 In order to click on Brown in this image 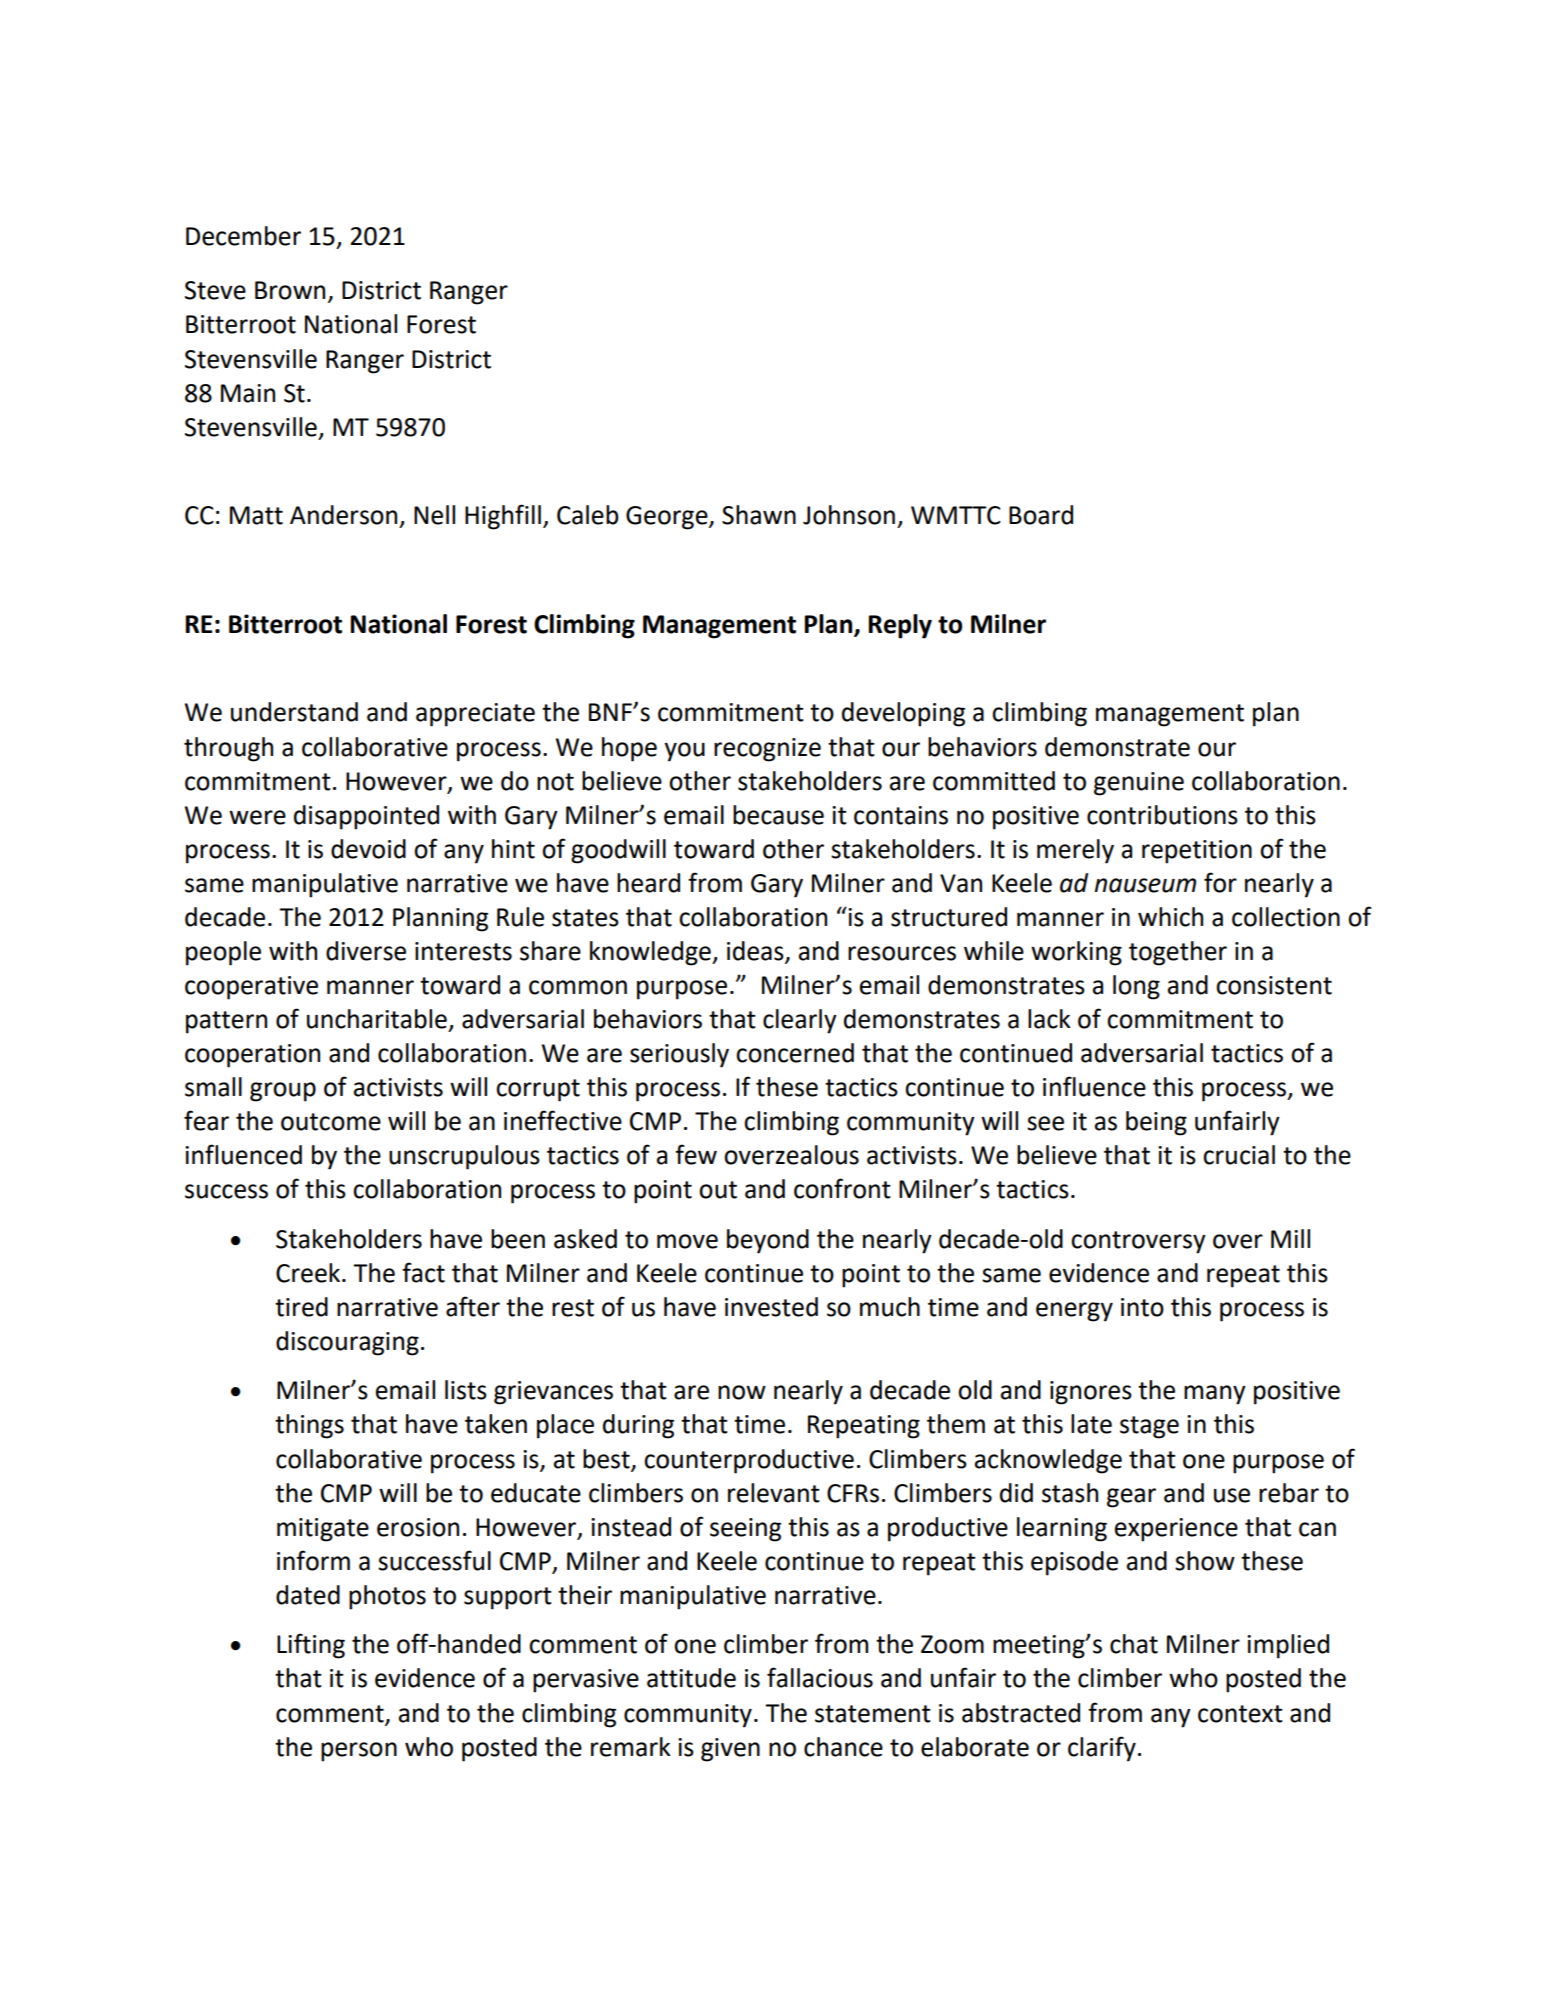, I will do `click(290, 290)`.
